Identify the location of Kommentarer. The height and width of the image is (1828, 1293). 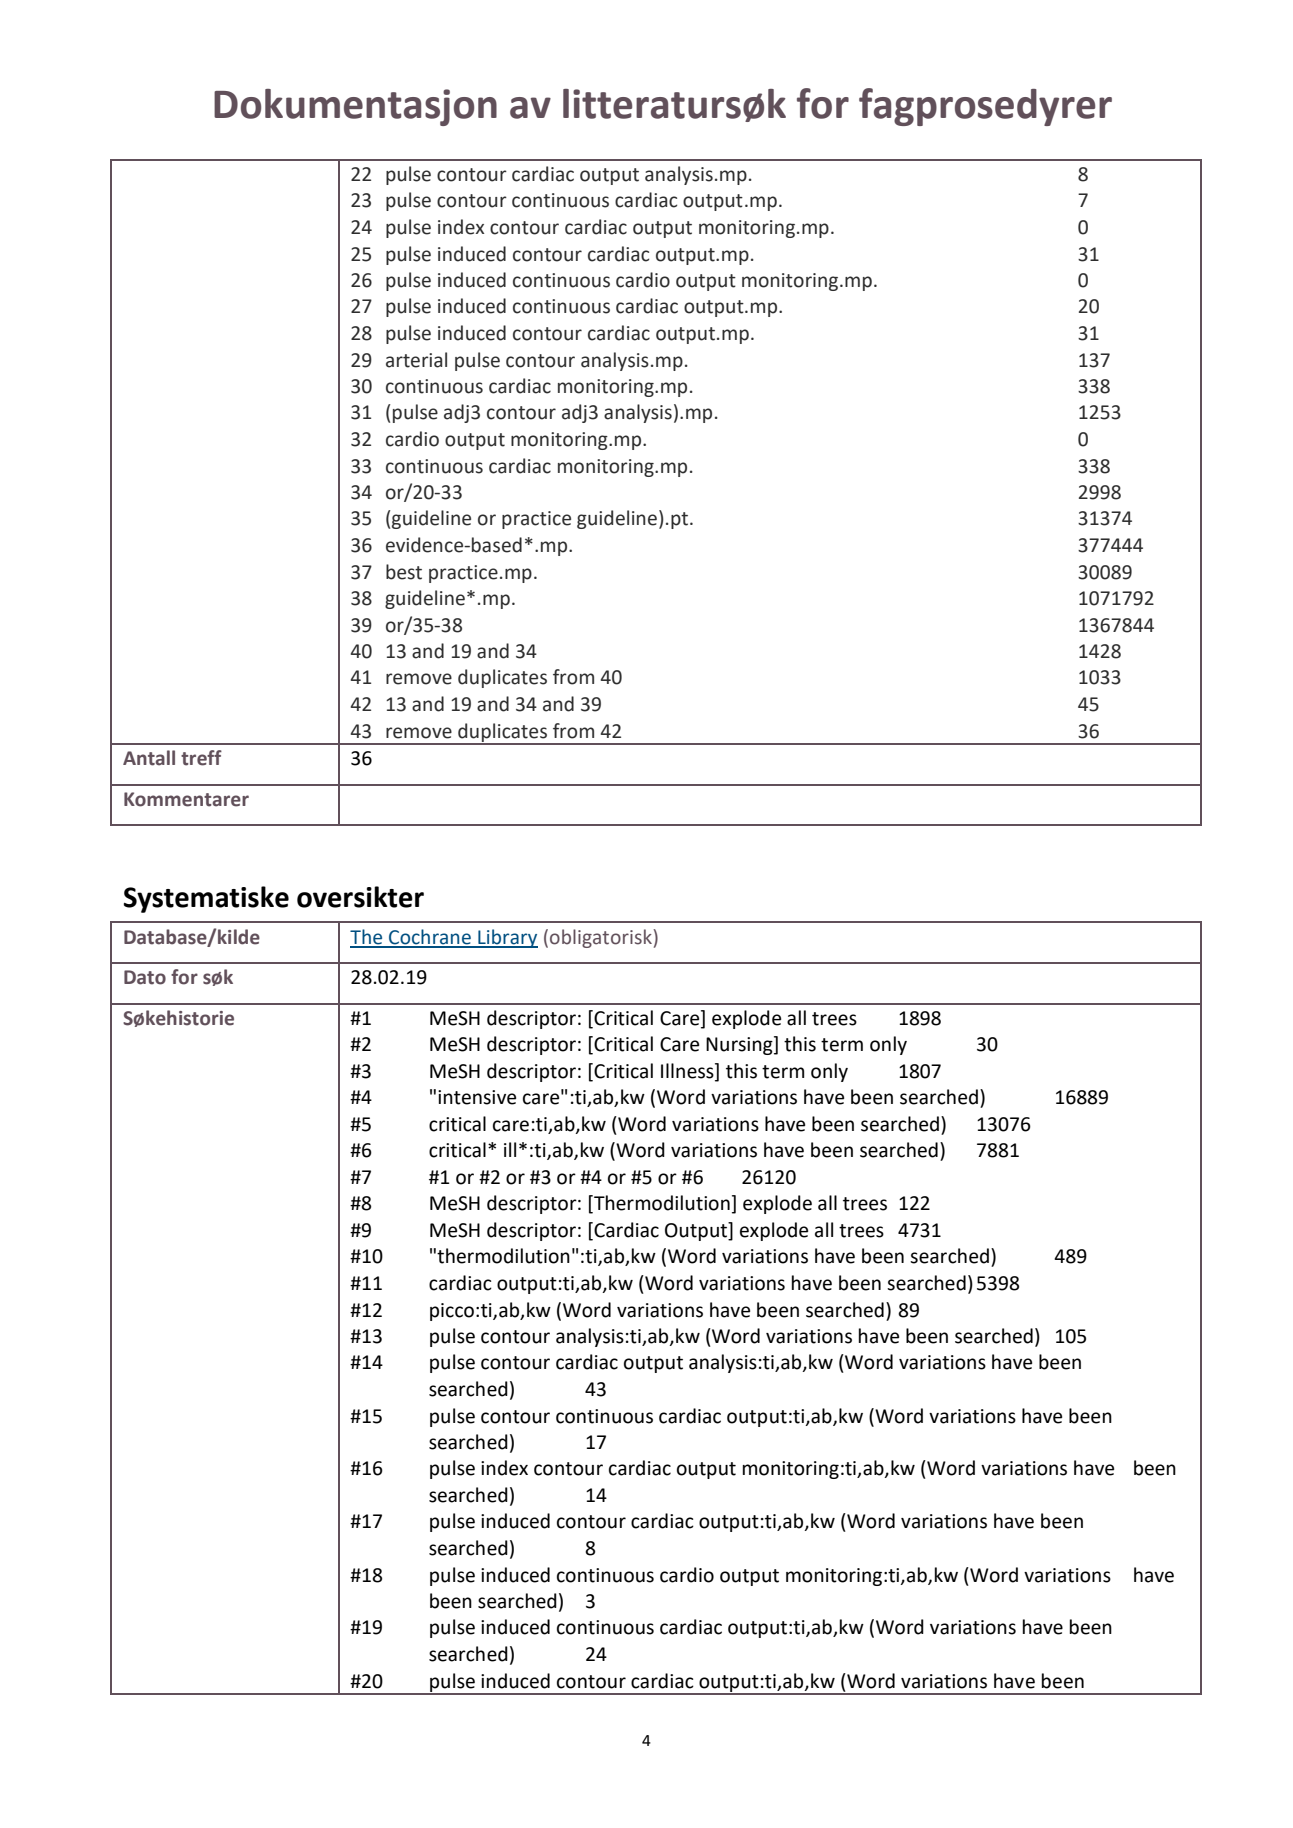
(186, 799).
